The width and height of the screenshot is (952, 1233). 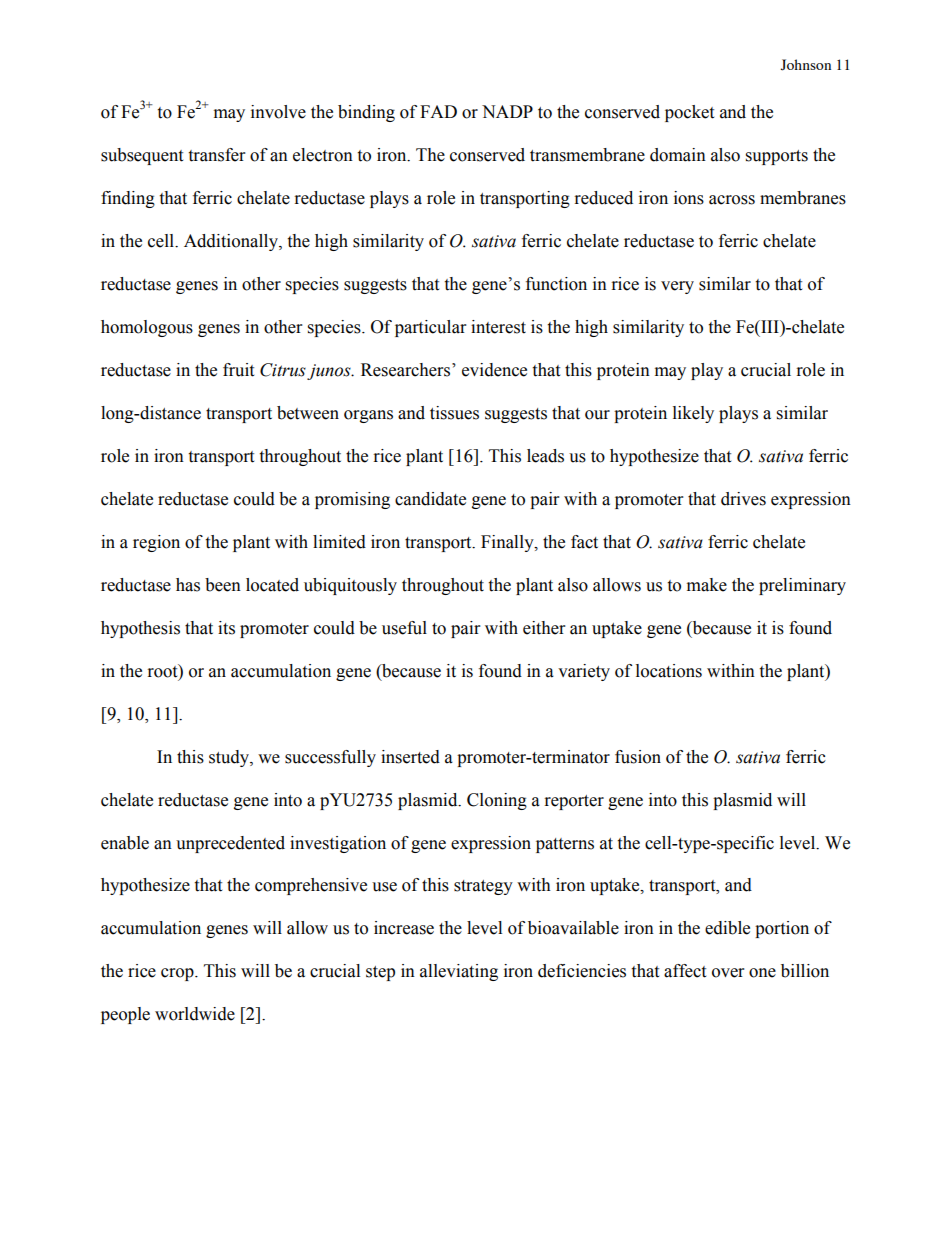 I want to click on FAD, so click(x=438, y=111).
